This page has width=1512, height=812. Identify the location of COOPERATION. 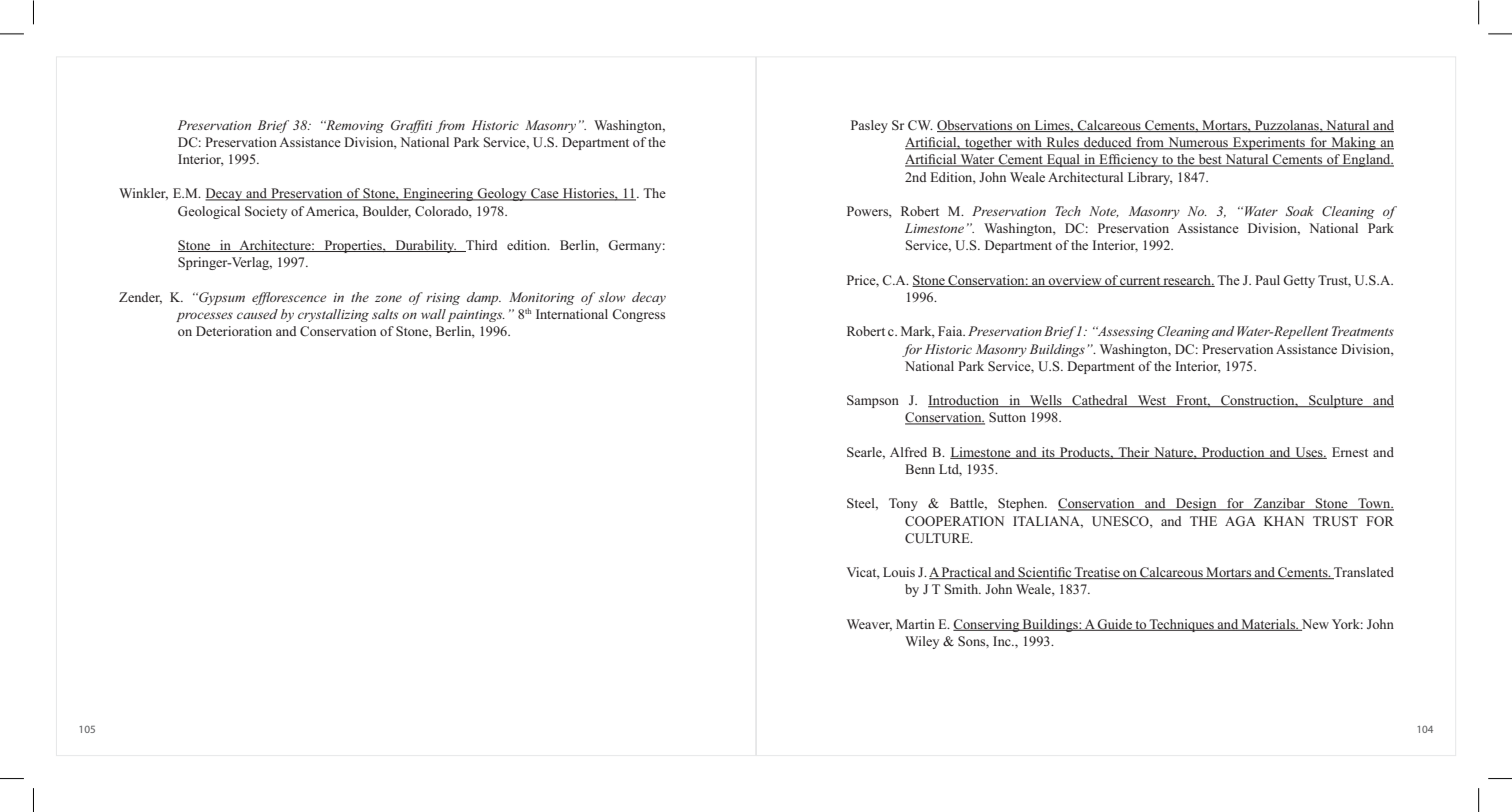
(954, 521).
